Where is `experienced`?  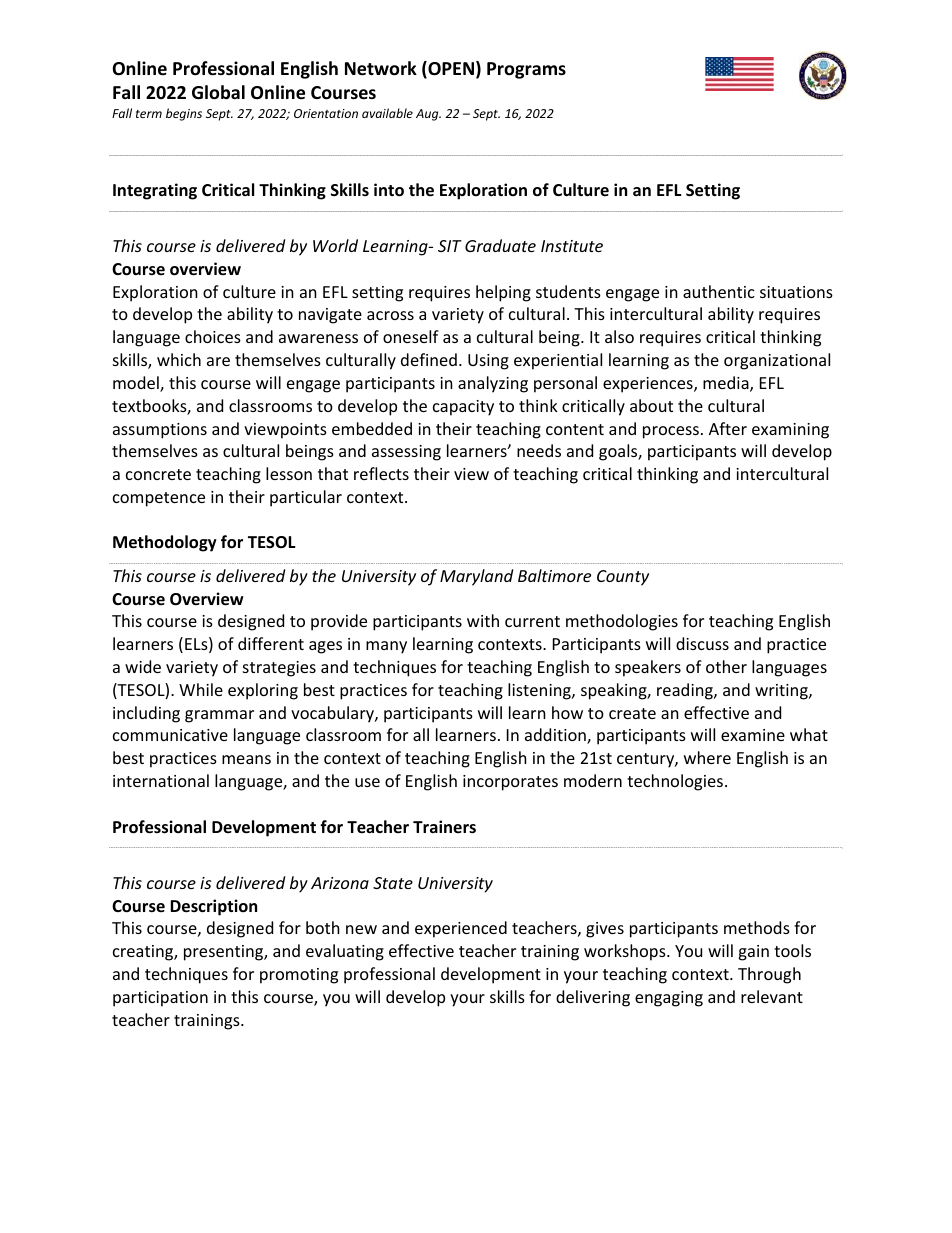
experienced is located at coordinates (461, 929).
